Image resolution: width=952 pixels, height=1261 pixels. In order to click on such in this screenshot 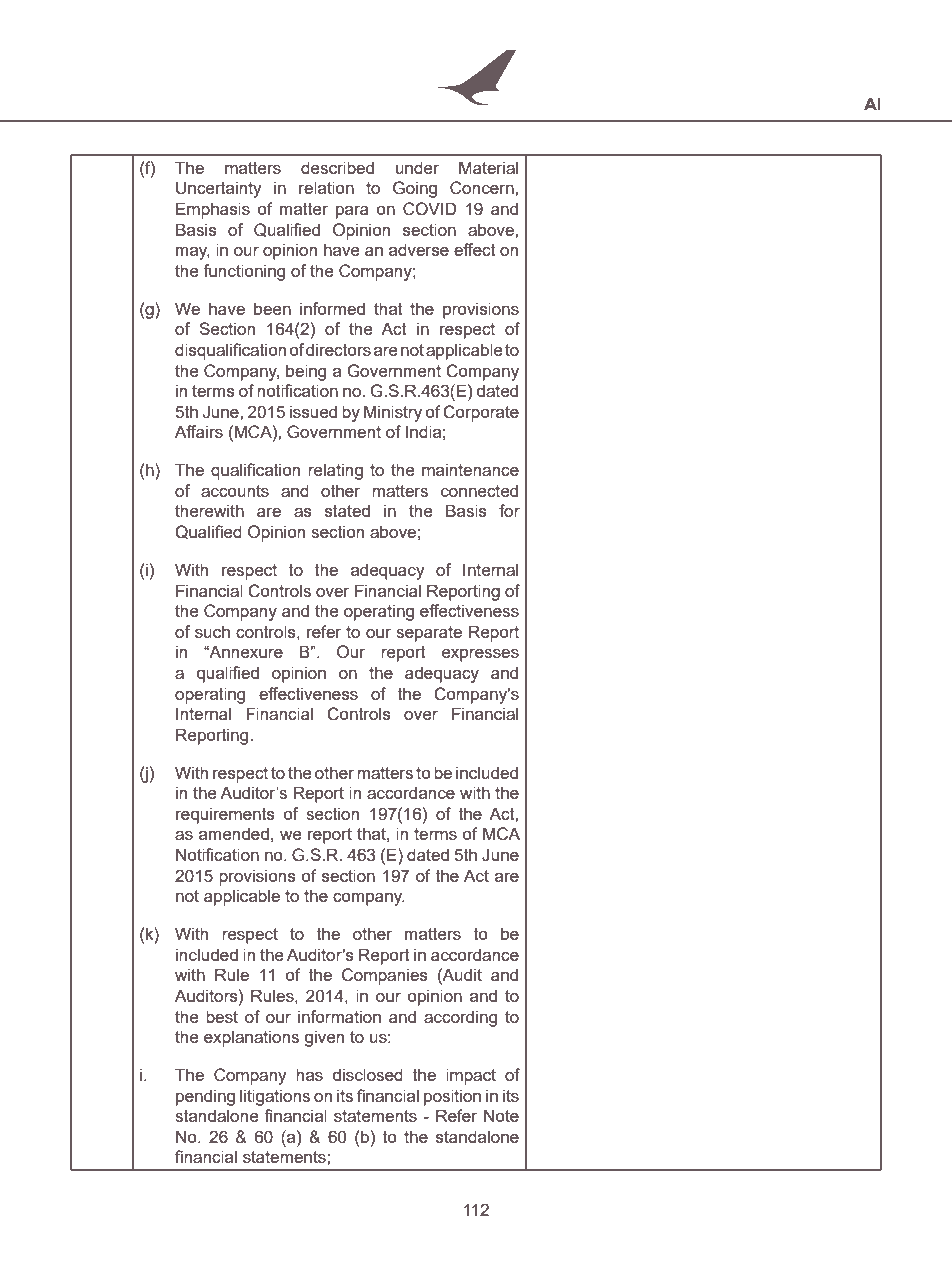, I will do `click(212, 631)`.
